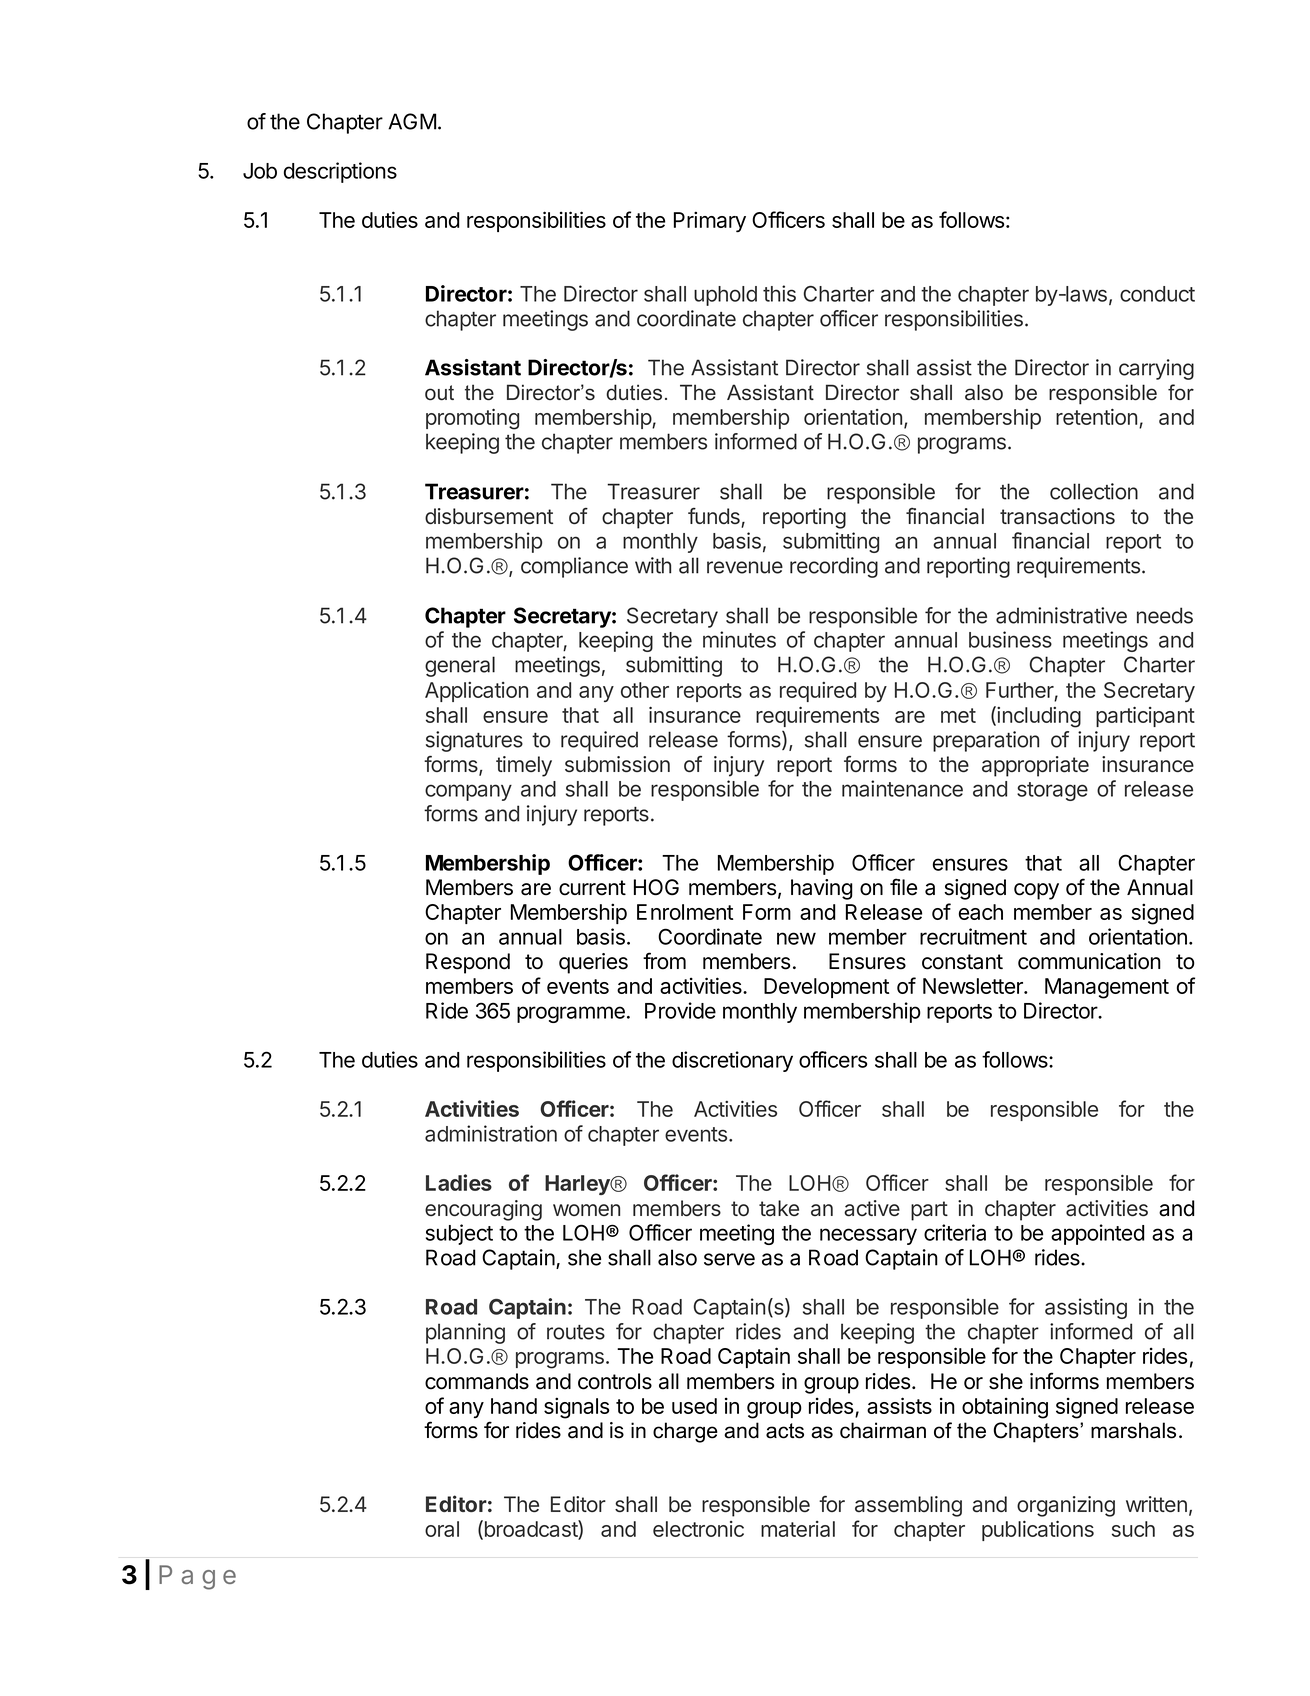  What do you see at coordinates (1052, 791) in the document?
I see `storage` at bounding box center [1052, 791].
